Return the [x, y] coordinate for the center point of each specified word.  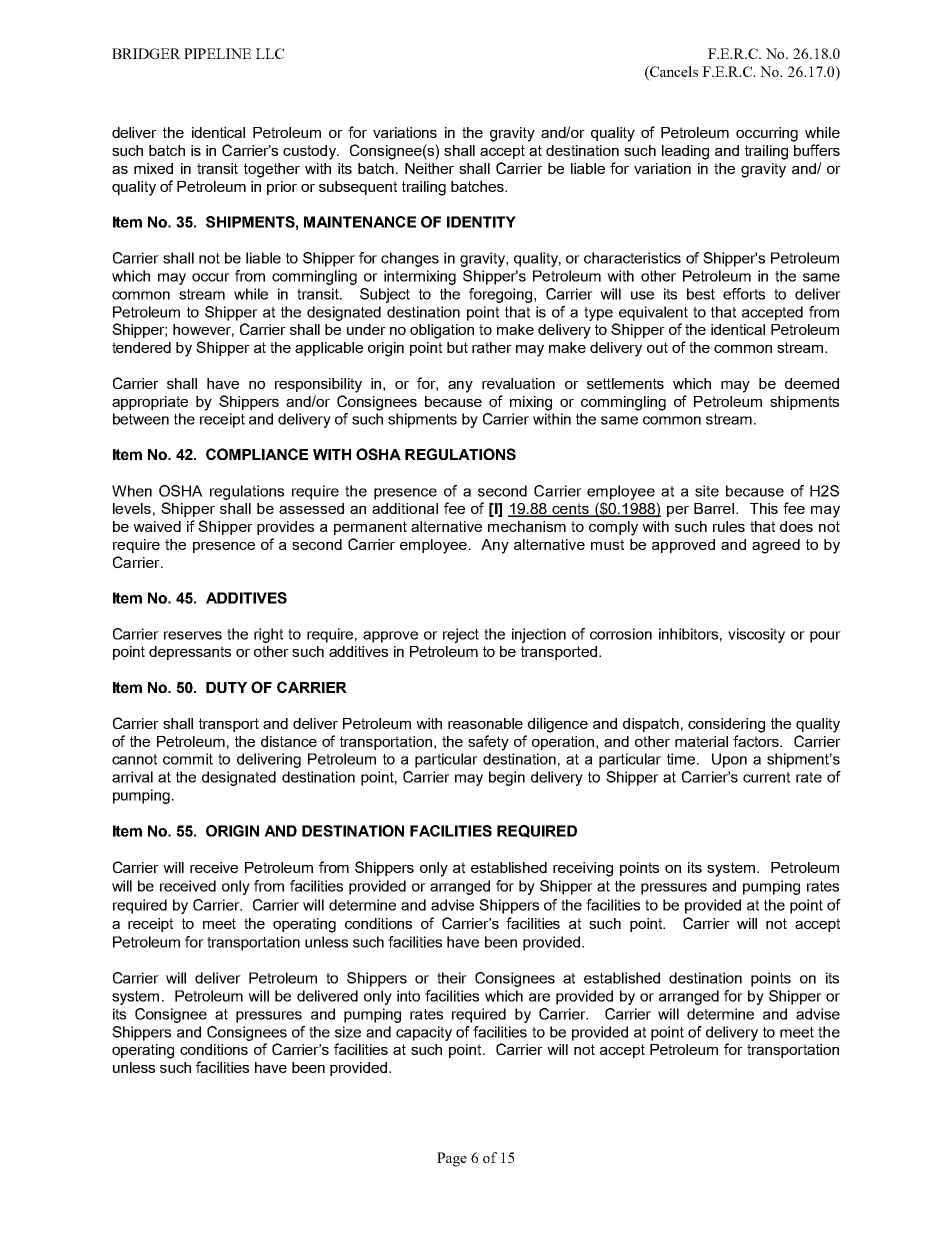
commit [188, 759]
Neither [429, 168]
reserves [193, 635]
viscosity [756, 635]
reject [461, 635]
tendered [141, 347]
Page [452, 1159]
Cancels [673, 73]
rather [492, 347]
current [766, 777]
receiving [583, 869]
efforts [744, 294]
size [348, 1032]
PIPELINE [217, 53]
